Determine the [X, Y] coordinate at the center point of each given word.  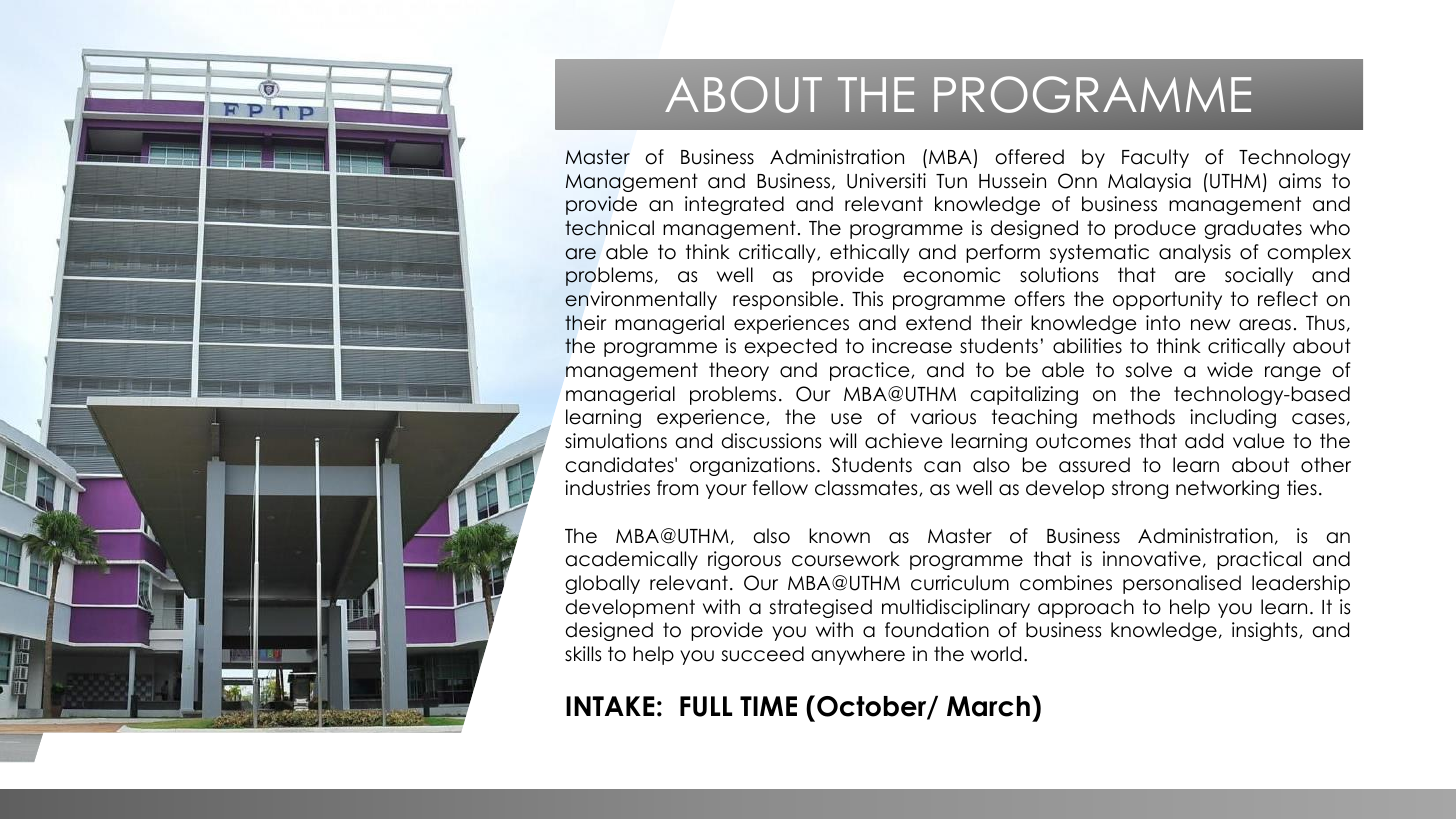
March [988, 706]
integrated [734, 205]
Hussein [1012, 181]
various [943, 417]
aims [1300, 181]
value [1259, 441]
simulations [616, 441]
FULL [706, 706]
